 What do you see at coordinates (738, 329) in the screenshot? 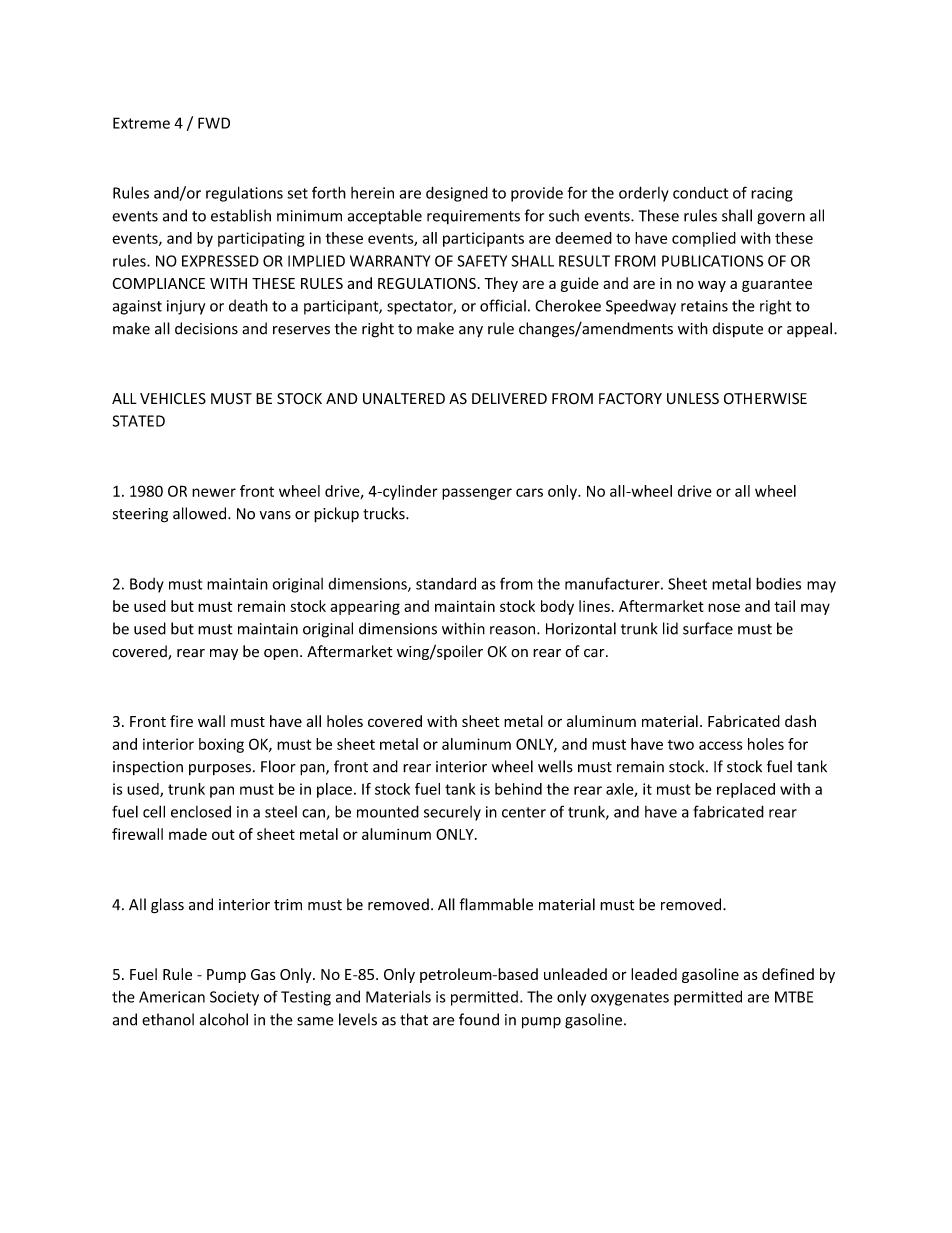
I see `dispute` at bounding box center [738, 329].
